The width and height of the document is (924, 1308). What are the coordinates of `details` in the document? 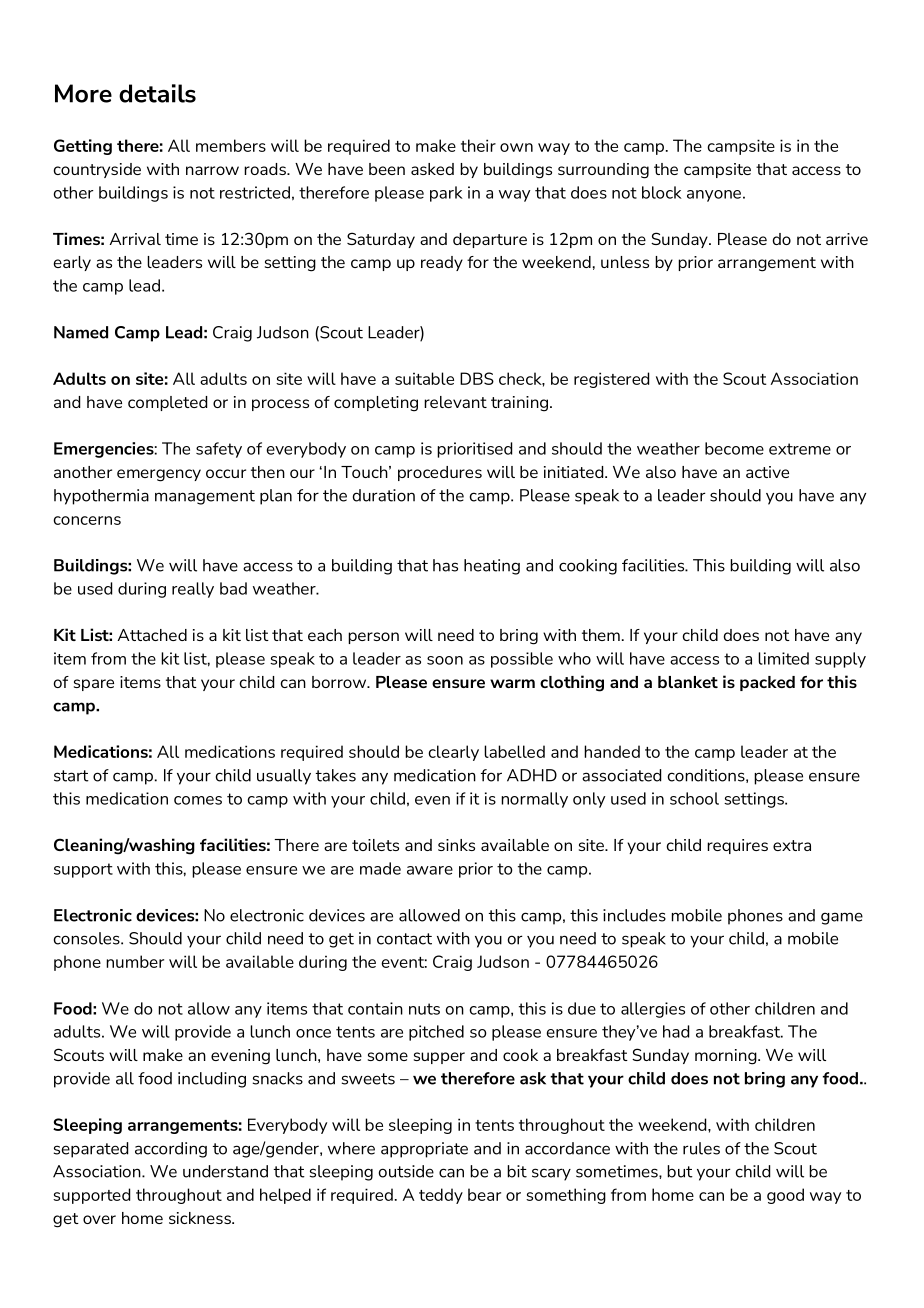 It's located at (157, 93).
